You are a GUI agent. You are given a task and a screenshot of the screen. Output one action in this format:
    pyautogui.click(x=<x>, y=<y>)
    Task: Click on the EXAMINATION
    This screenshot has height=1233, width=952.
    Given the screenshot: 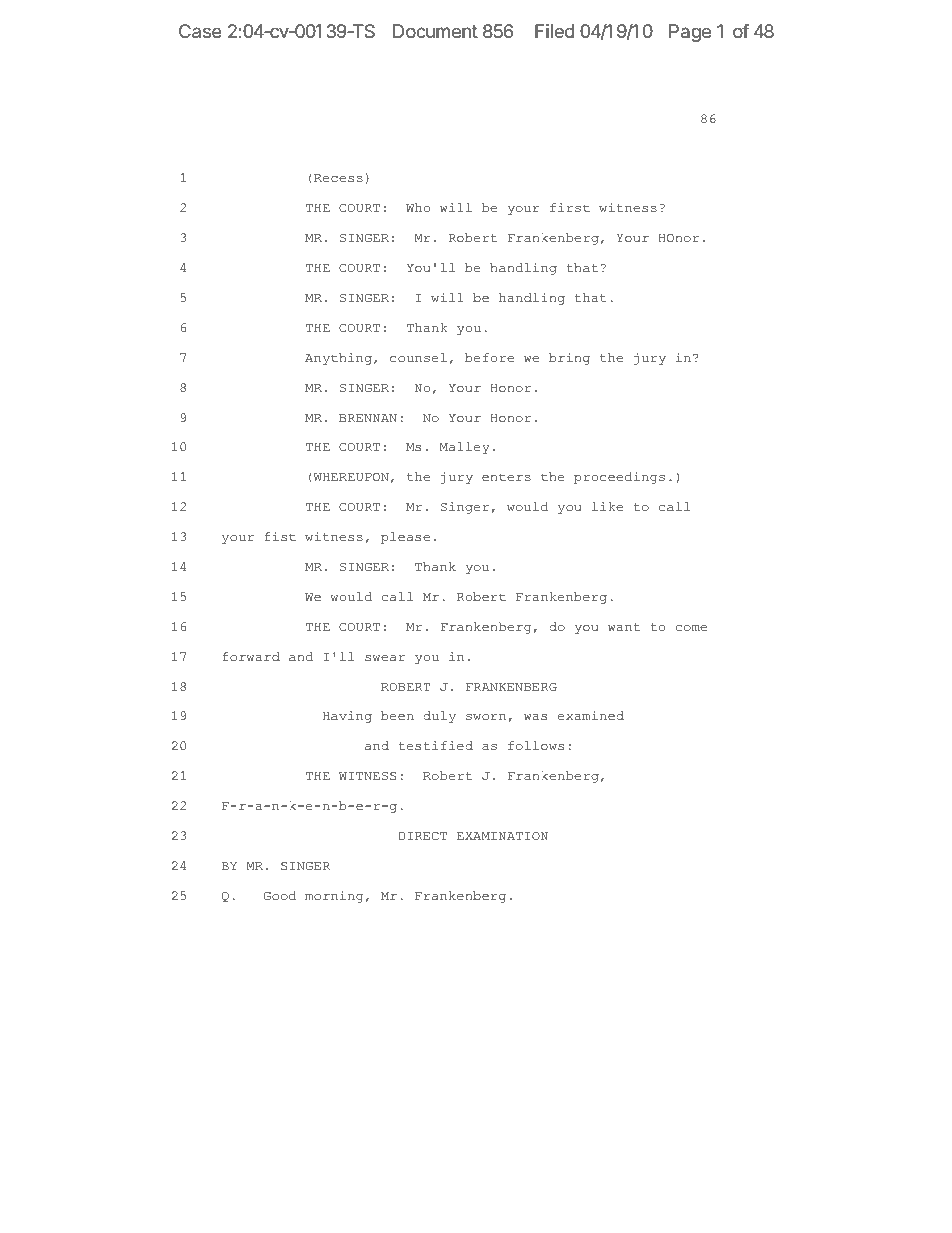 What is the action you would take?
    pyautogui.click(x=502, y=836)
